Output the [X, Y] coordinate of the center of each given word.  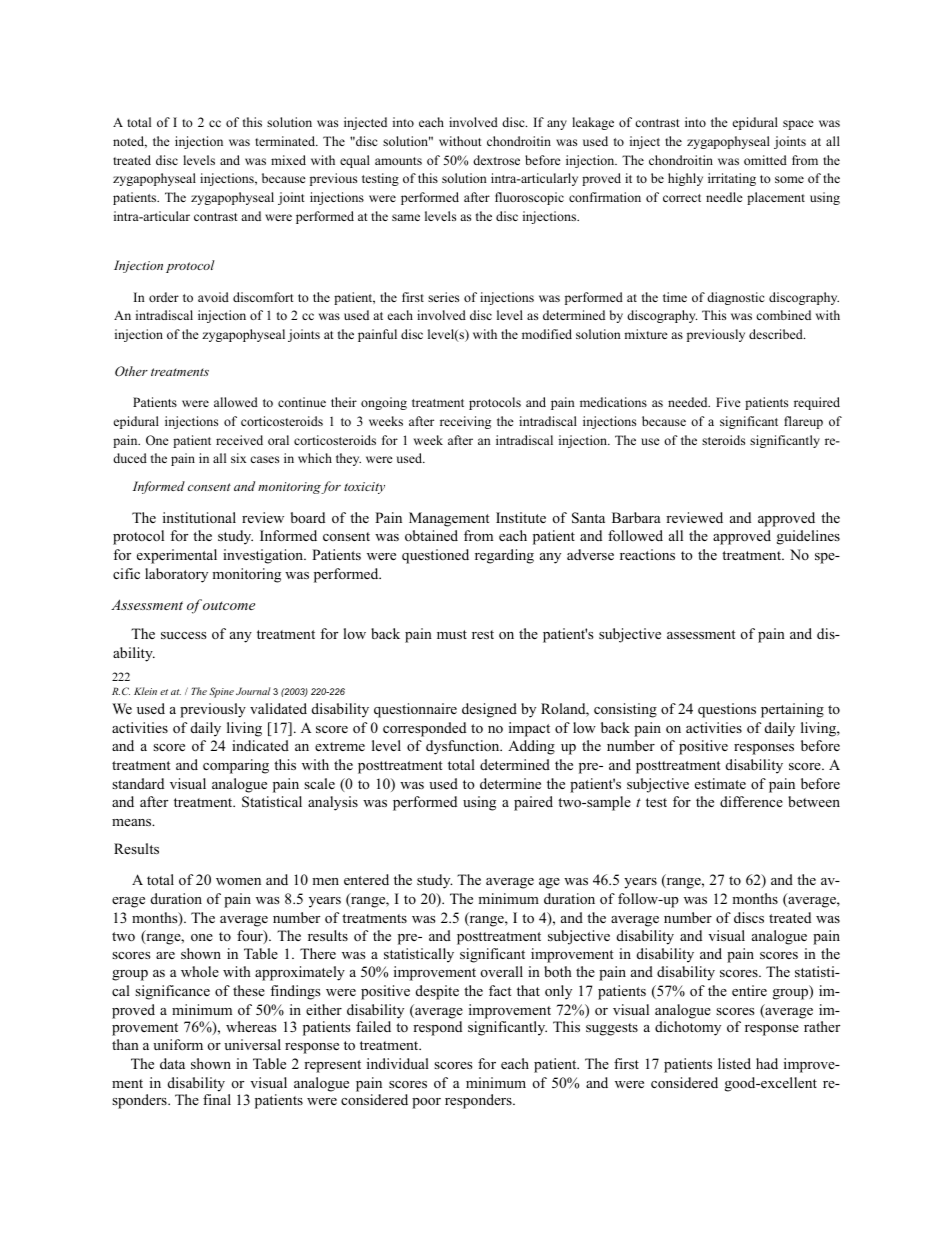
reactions [647, 554]
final [217, 1099]
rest [483, 634]
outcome [229, 605]
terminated [286, 141]
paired [533, 803]
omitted [765, 160]
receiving [465, 422]
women [238, 881]
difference [751, 801]
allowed [236, 402]
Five [728, 402]
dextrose [496, 160]
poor [426, 1103]
